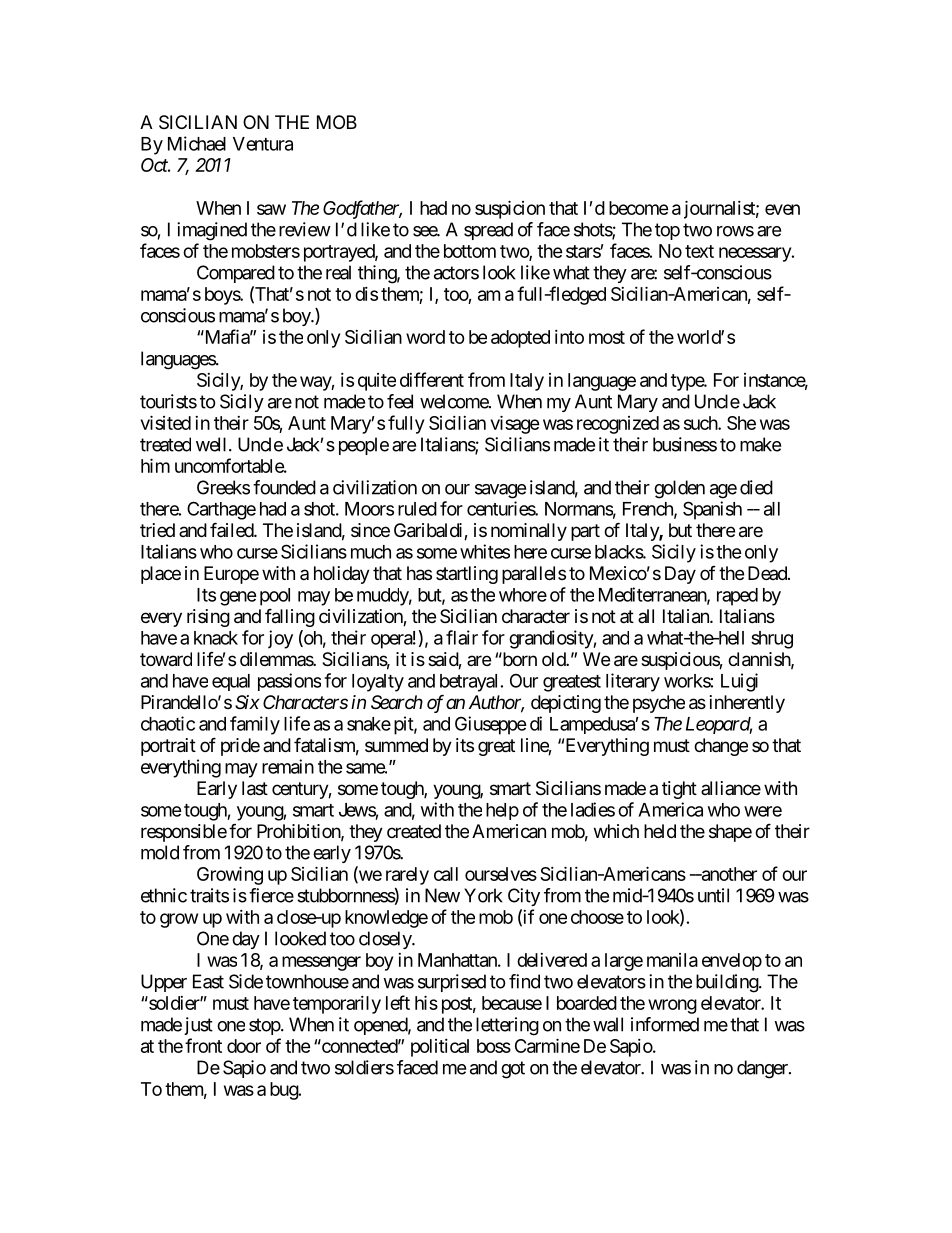 The height and width of the image is (1233, 952). Describe the element at coordinates (244, 1046) in the image. I see `door` at that location.
